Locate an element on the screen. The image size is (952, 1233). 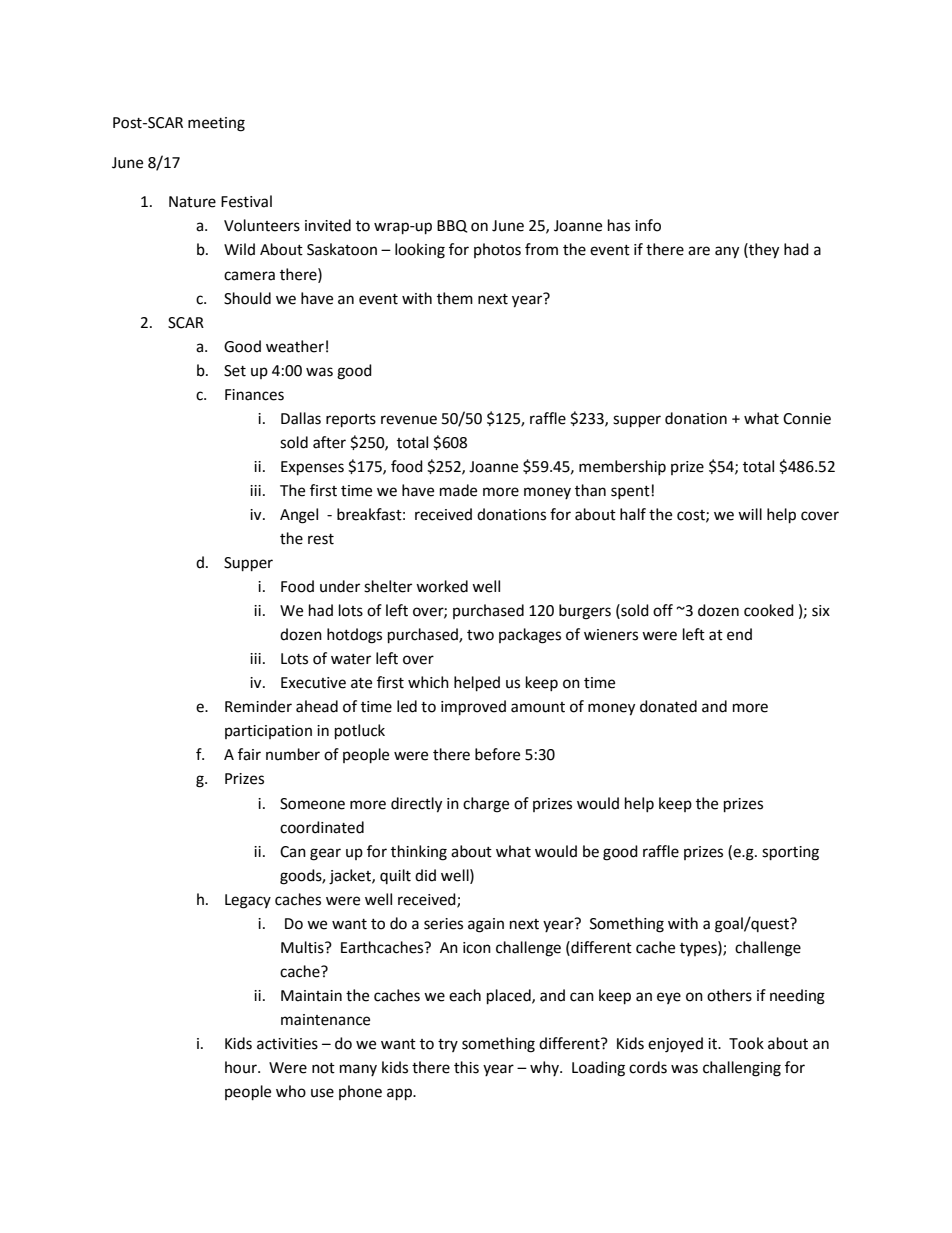
will is located at coordinates (750, 514).
